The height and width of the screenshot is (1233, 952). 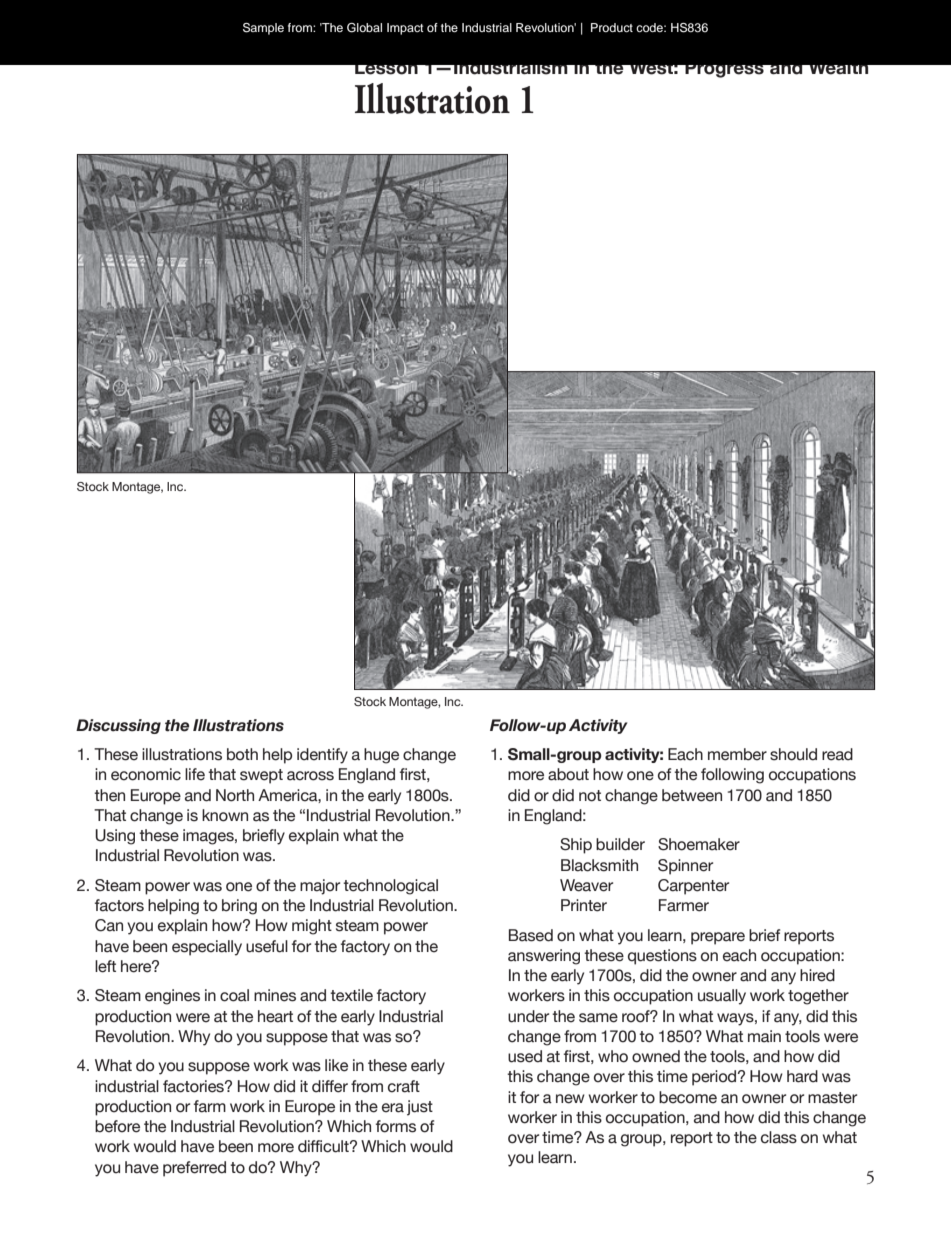 I want to click on member, so click(x=737, y=754).
